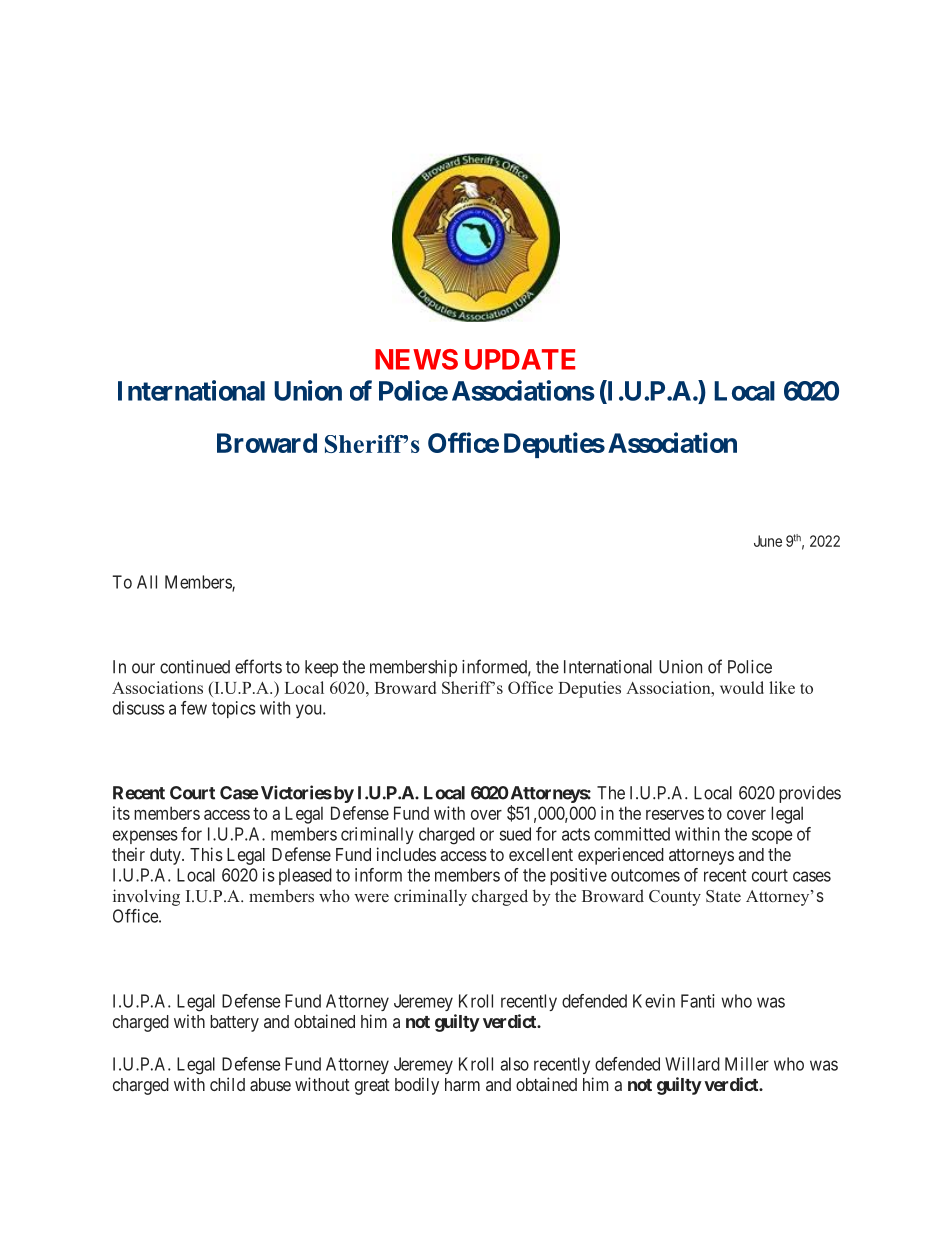 The image size is (952, 1233). I want to click on would, so click(742, 687).
